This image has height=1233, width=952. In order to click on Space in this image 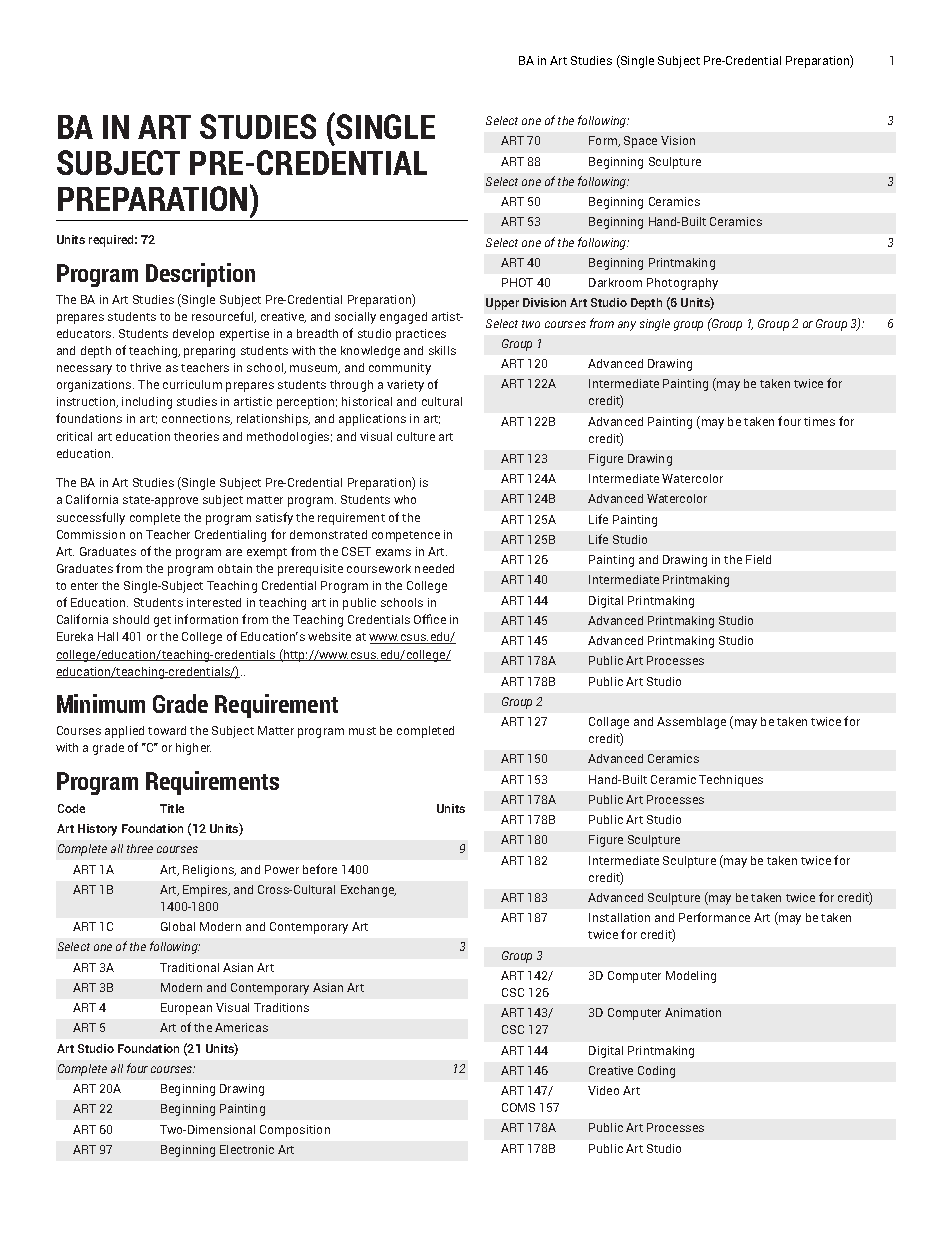, I will do `click(640, 142)`.
